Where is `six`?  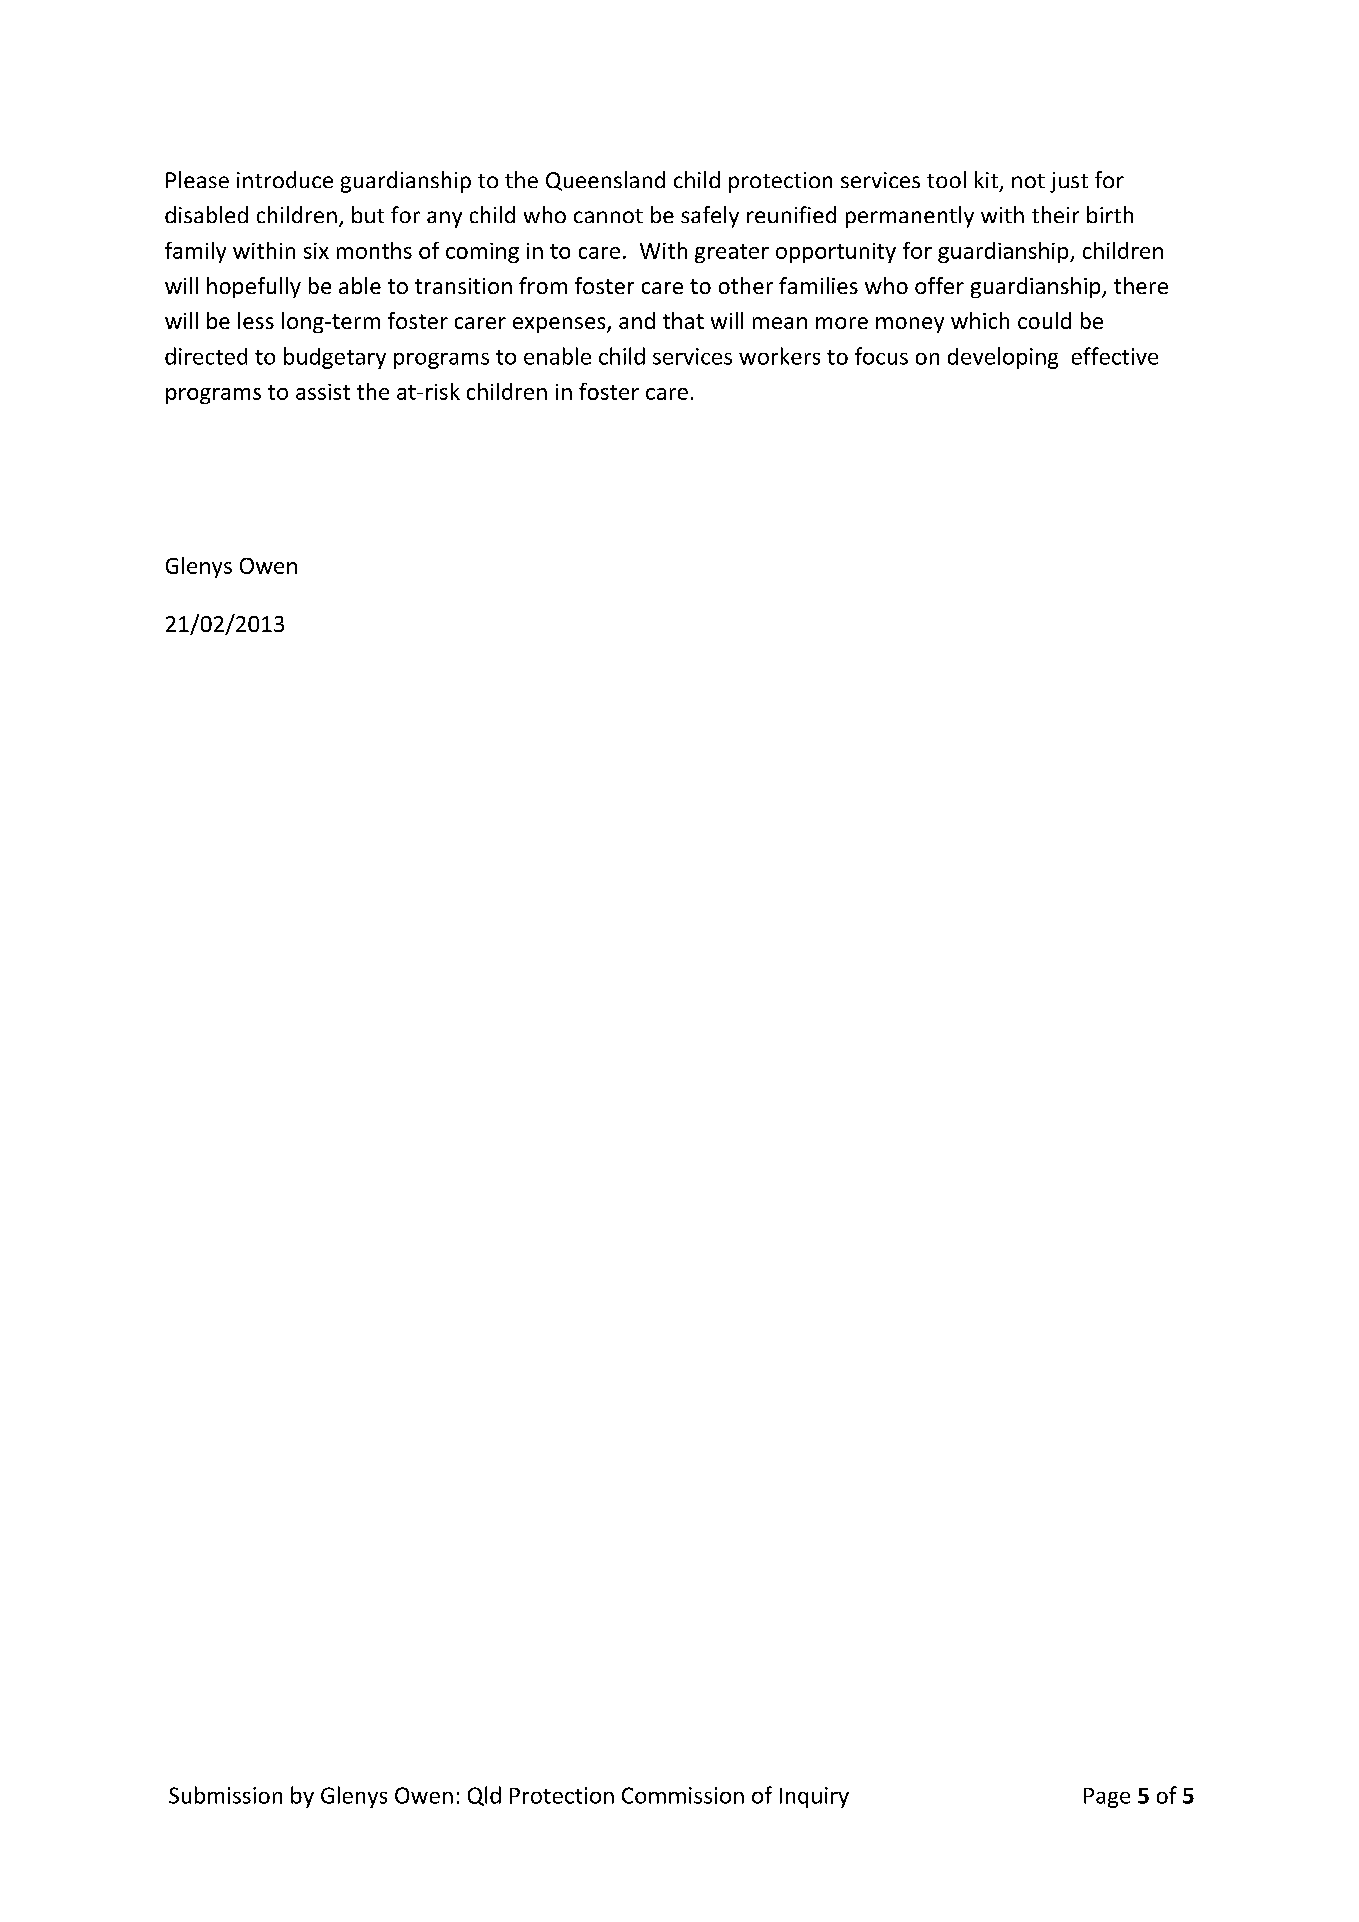
six is located at coordinates (316, 251).
